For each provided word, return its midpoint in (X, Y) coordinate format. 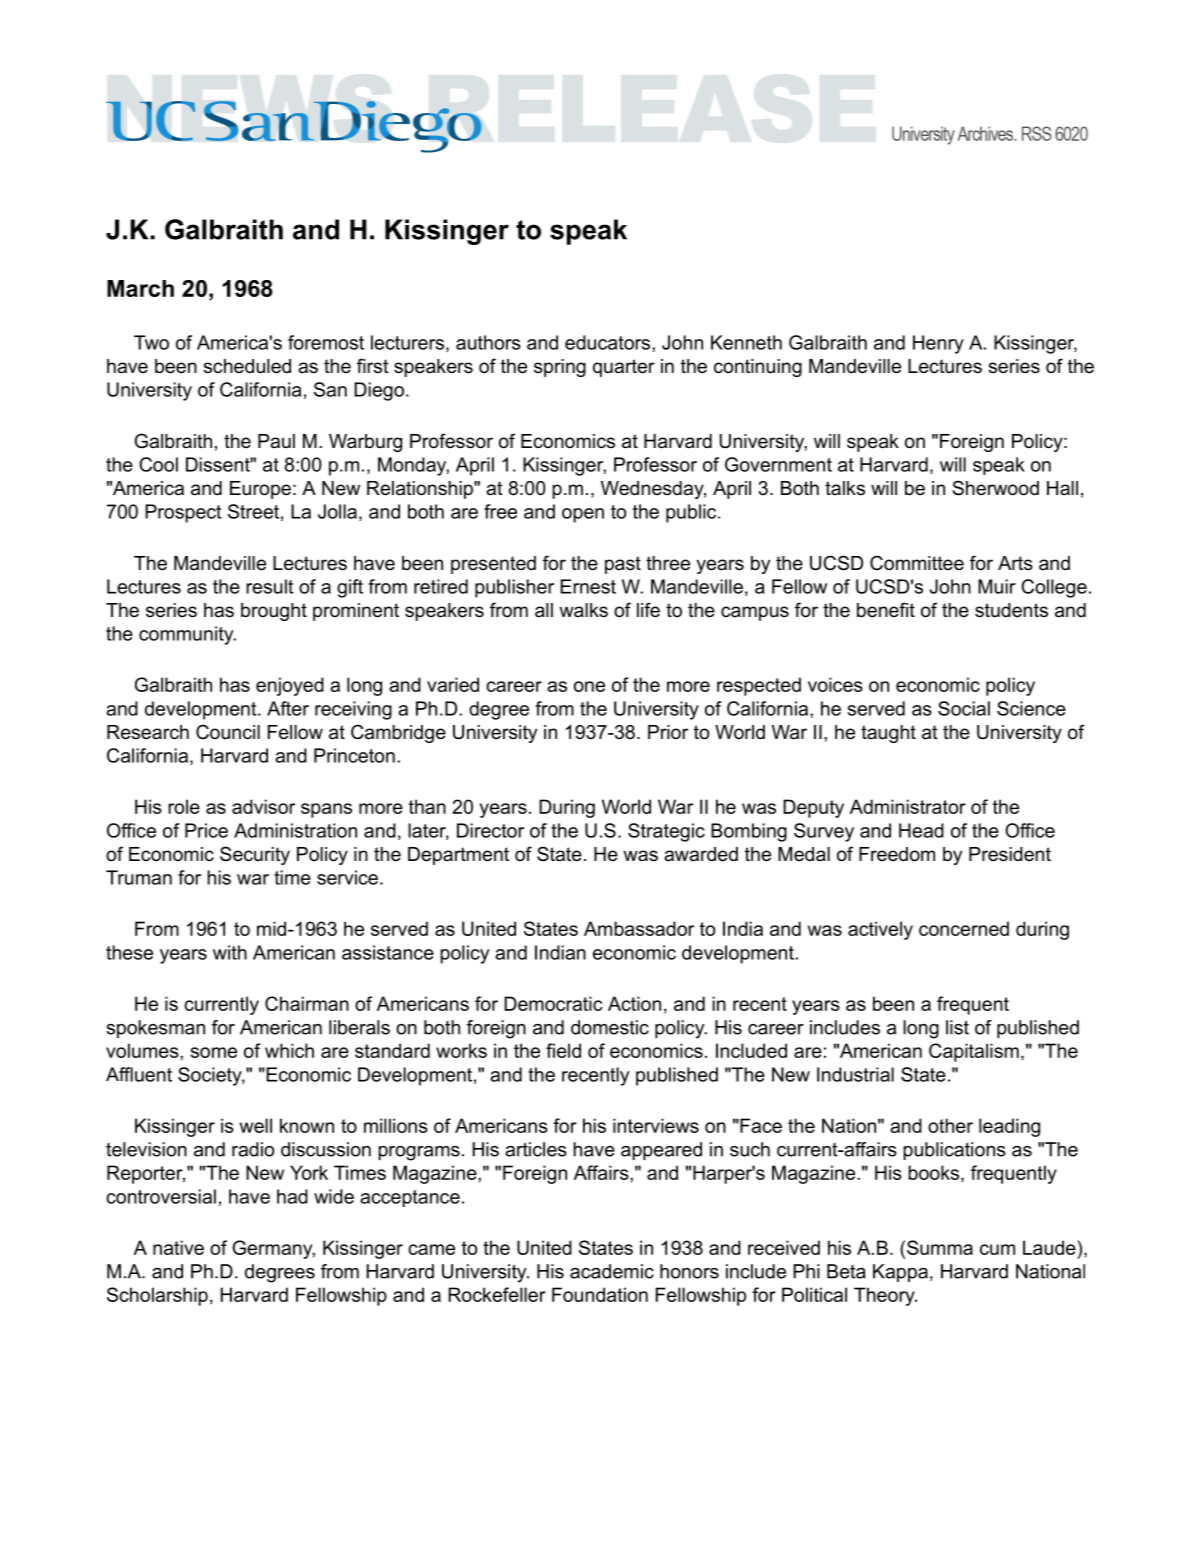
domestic (610, 1027)
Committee (917, 563)
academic (612, 1271)
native (178, 1247)
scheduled (247, 366)
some (214, 1052)
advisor (263, 806)
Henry (938, 344)
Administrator (908, 806)
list (957, 1027)
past (623, 565)
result (269, 586)
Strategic (666, 832)
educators (609, 342)
